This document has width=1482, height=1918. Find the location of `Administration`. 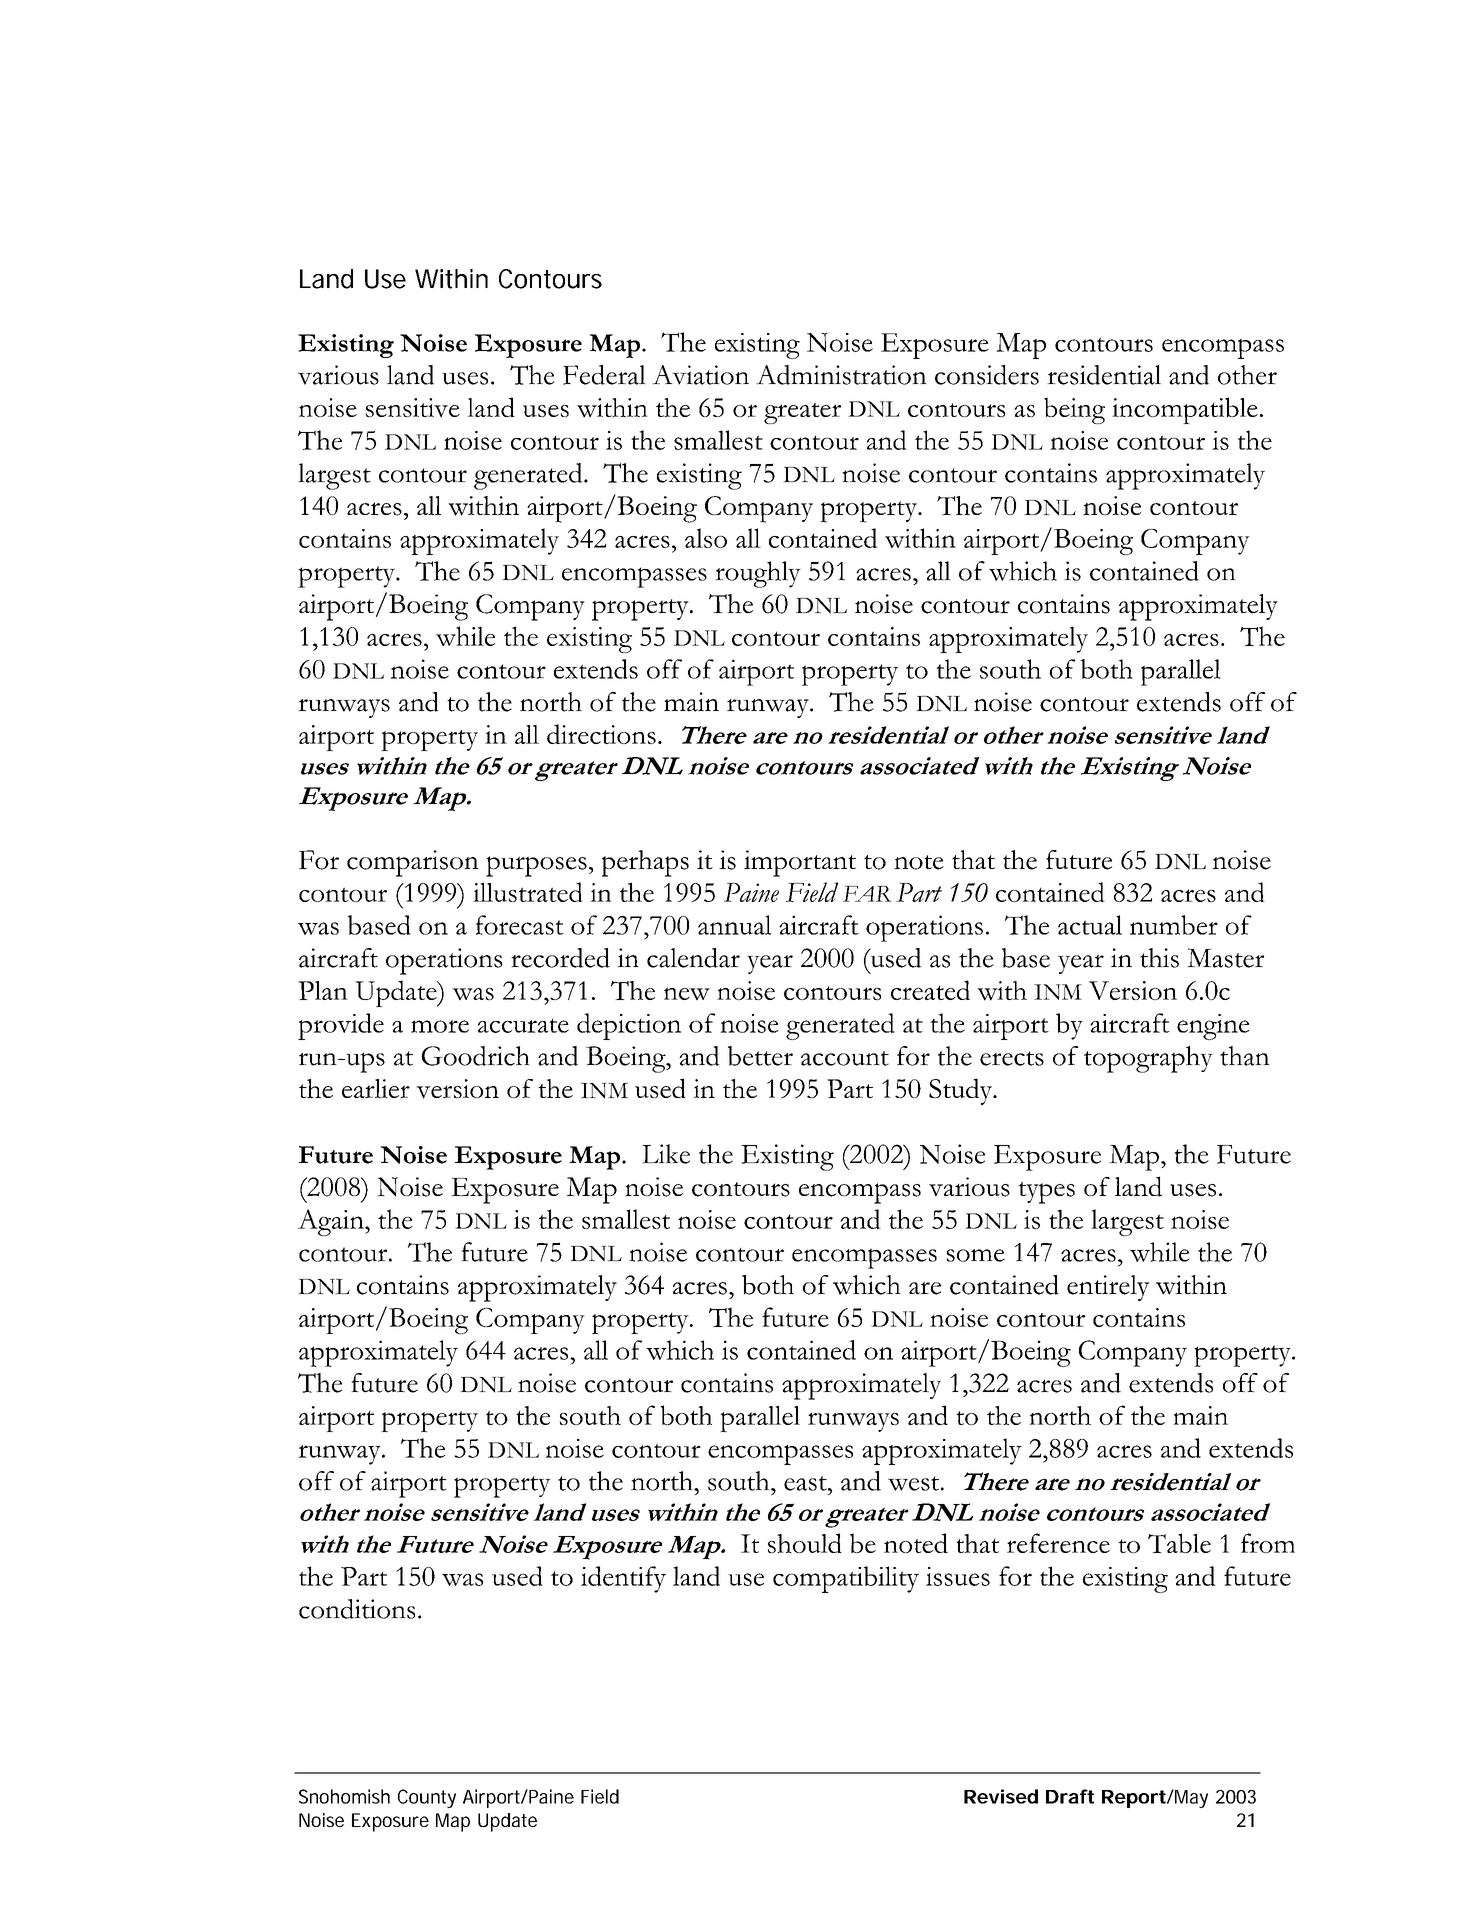

Administration is located at coordinates (841, 375).
